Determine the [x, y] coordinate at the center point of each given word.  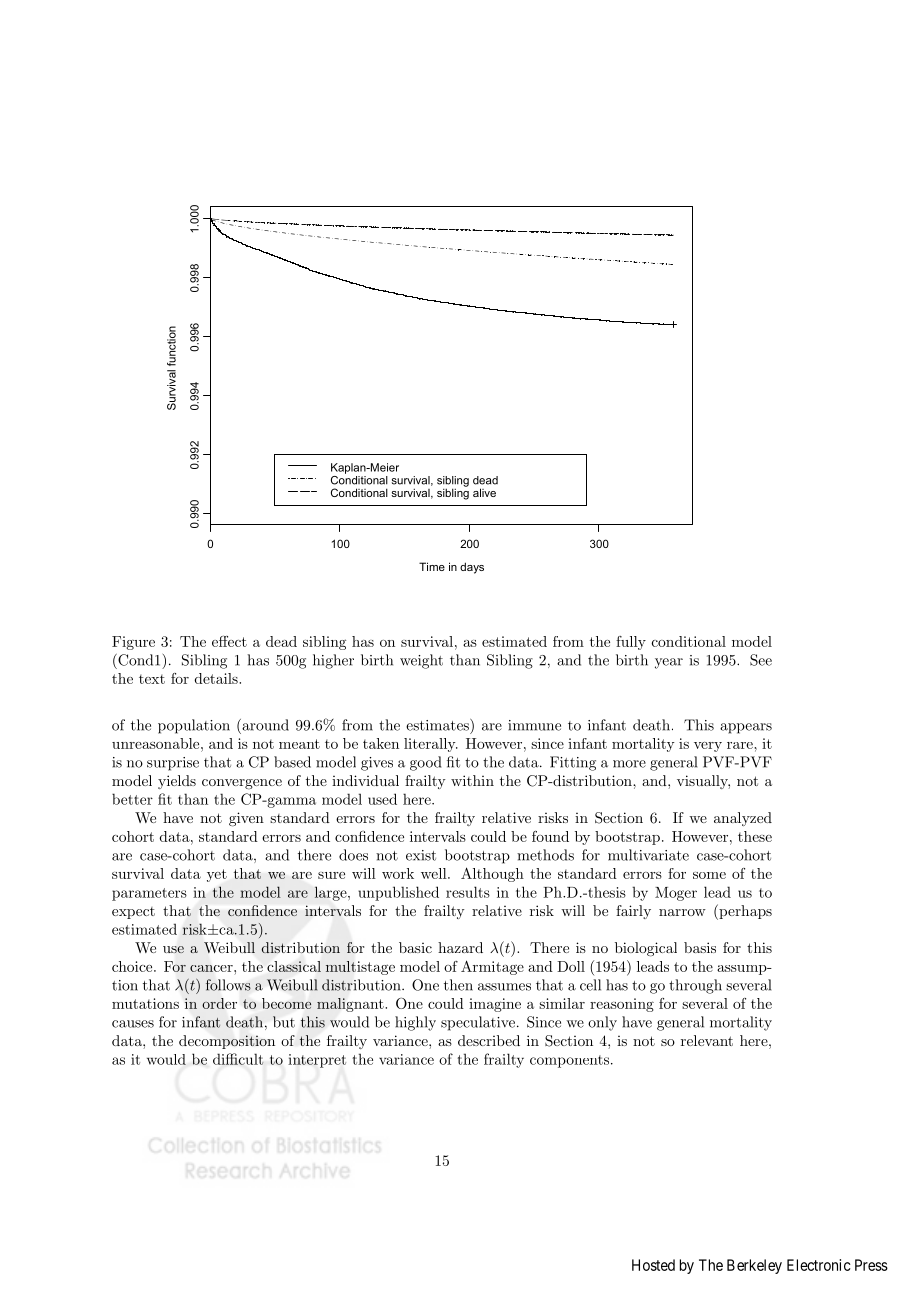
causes [133, 1024]
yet [217, 875]
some [709, 875]
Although [492, 874]
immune [534, 725]
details [217, 678]
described [489, 1040]
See [761, 660]
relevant [707, 1040]
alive [484, 492]
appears [746, 728]
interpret [317, 1061]
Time [432, 566]
